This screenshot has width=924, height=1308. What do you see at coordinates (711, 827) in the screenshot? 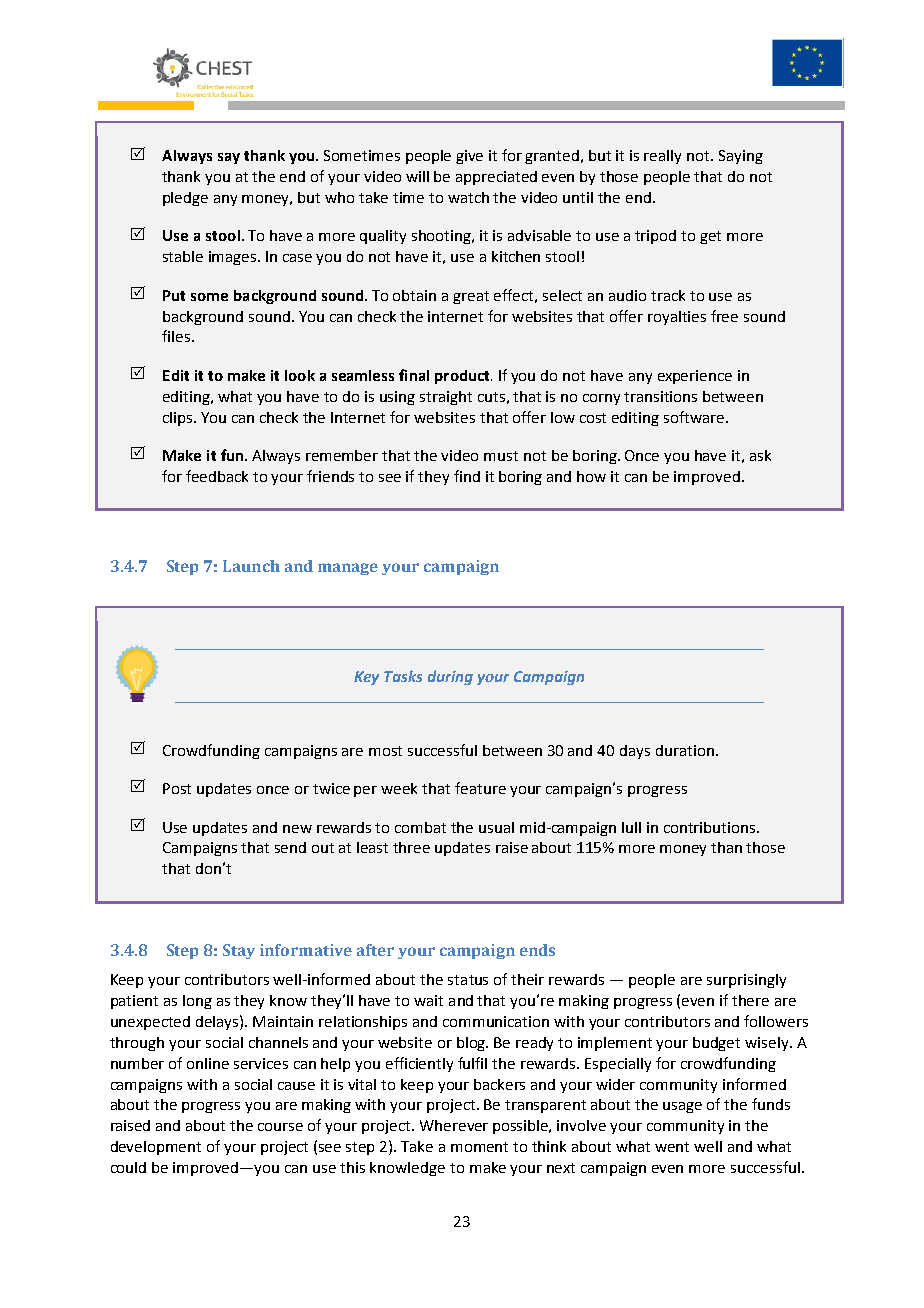
I see `contributions` at bounding box center [711, 827].
